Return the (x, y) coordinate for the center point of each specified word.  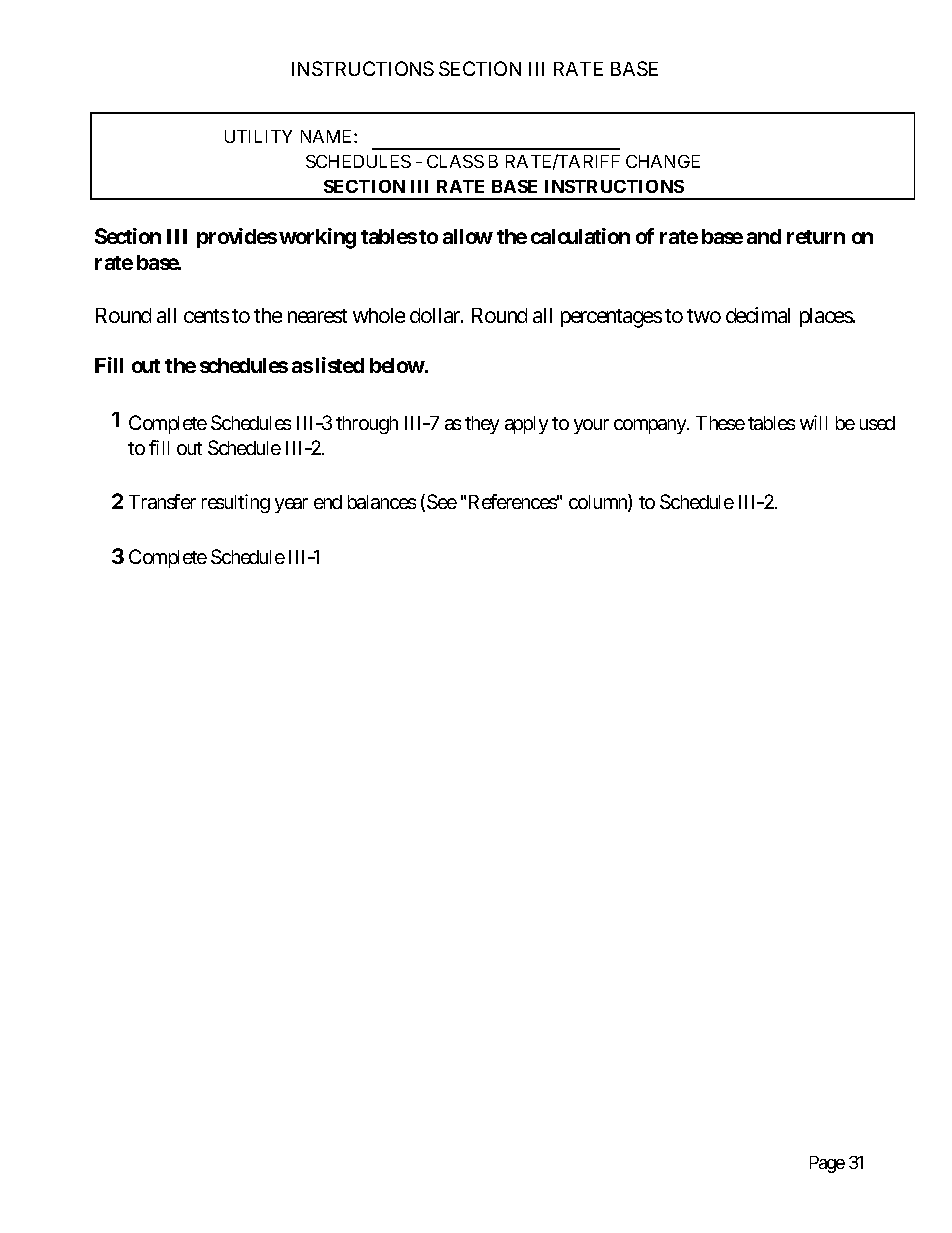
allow (468, 236)
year (291, 505)
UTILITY (258, 136)
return (816, 237)
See (442, 501)
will (813, 422)
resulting (236, 503)
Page (827, 1164)
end (328, 502)
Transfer (162, 501)
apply (526, 425)
